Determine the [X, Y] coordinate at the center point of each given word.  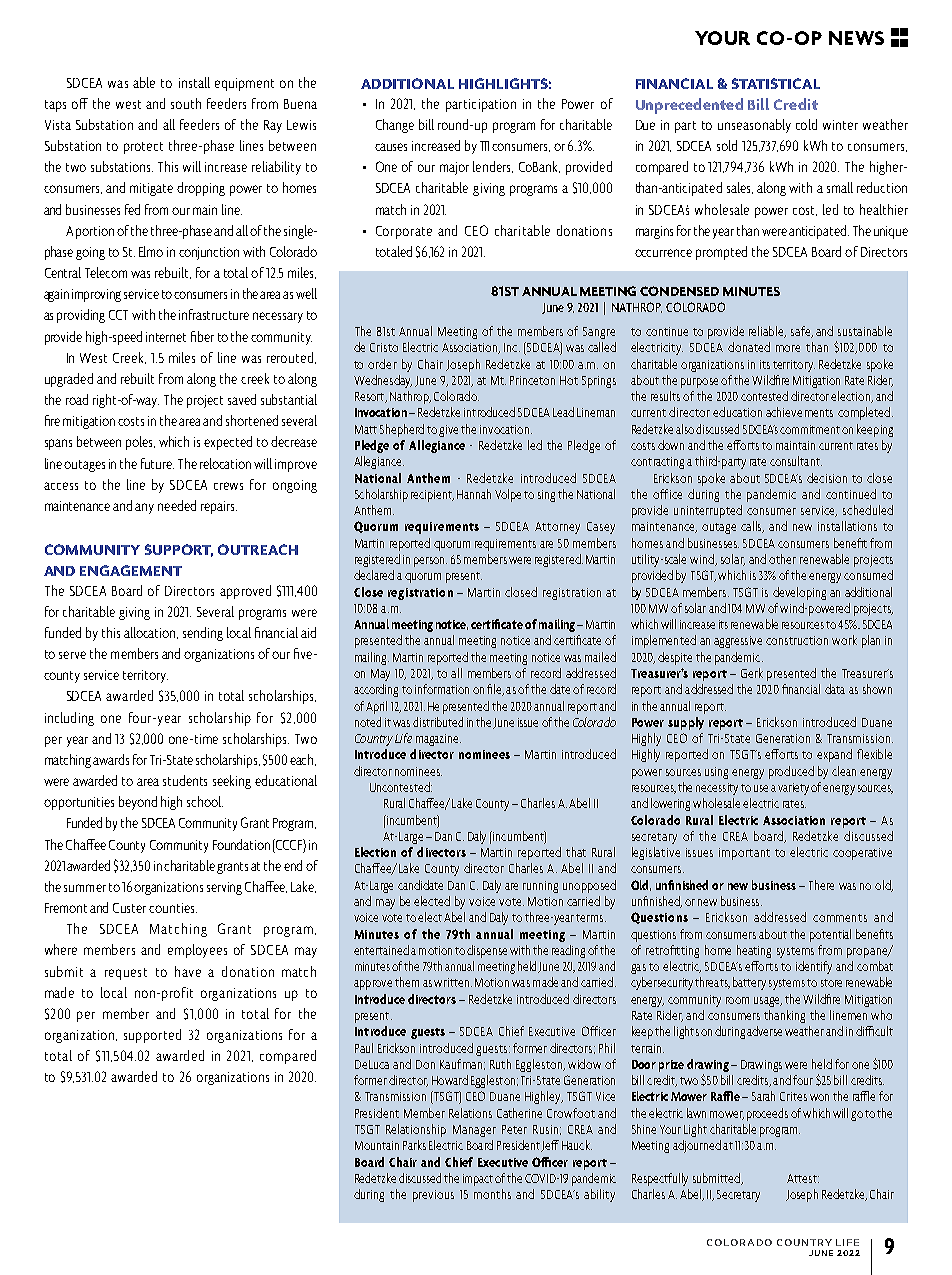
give [448, 431]
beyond [138, 803]
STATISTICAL [776, 83]
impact [478, 1180]
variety [793, 789]
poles [140, 443]
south [186, 103]
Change [395, 126]
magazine [438, 740]
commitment [811, 429]
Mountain [377, 1145]
